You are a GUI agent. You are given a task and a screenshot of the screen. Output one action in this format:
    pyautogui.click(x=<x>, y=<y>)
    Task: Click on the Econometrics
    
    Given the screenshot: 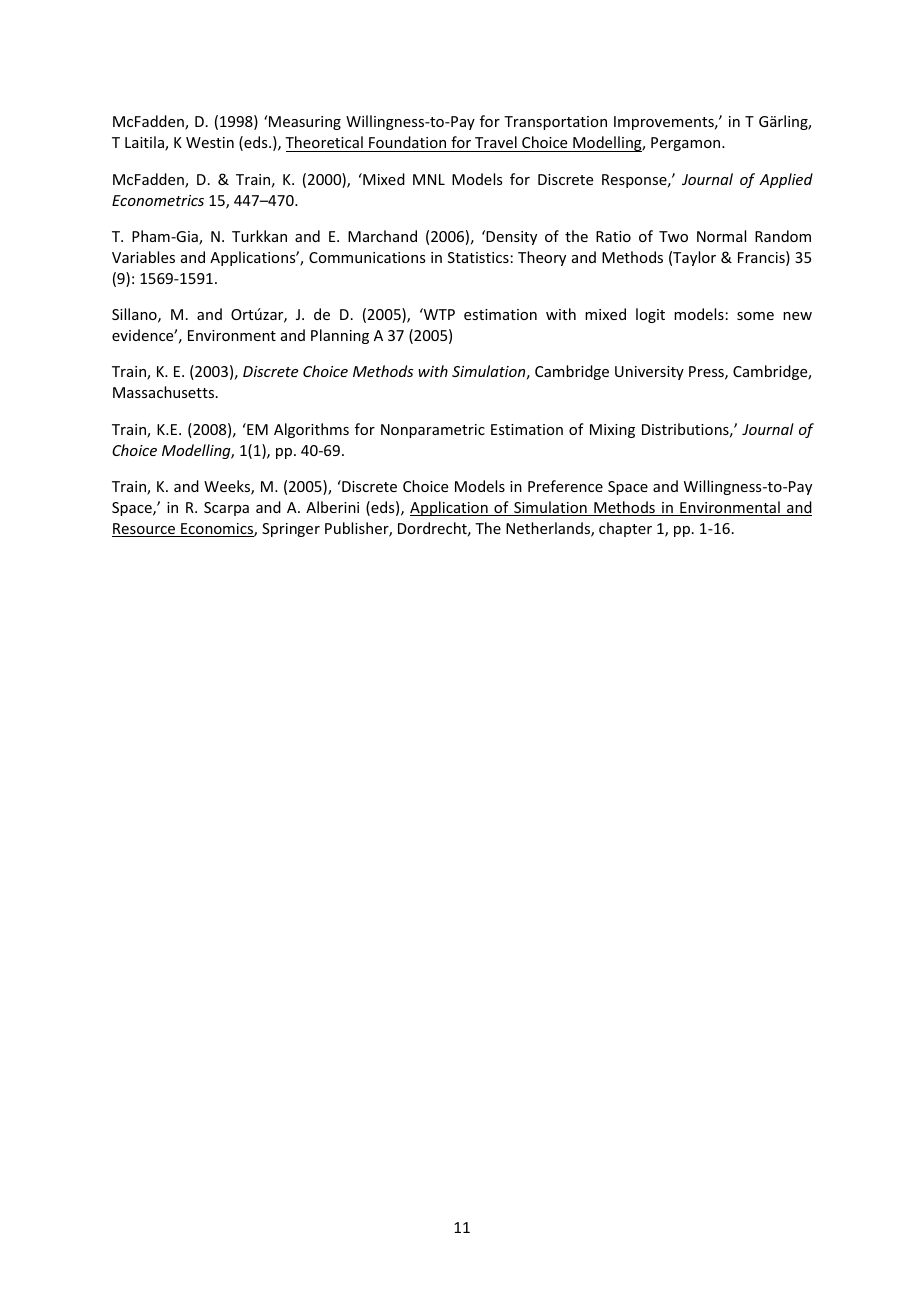 What is the action you would take?
    pyautogui.click(x=158, y=200)
